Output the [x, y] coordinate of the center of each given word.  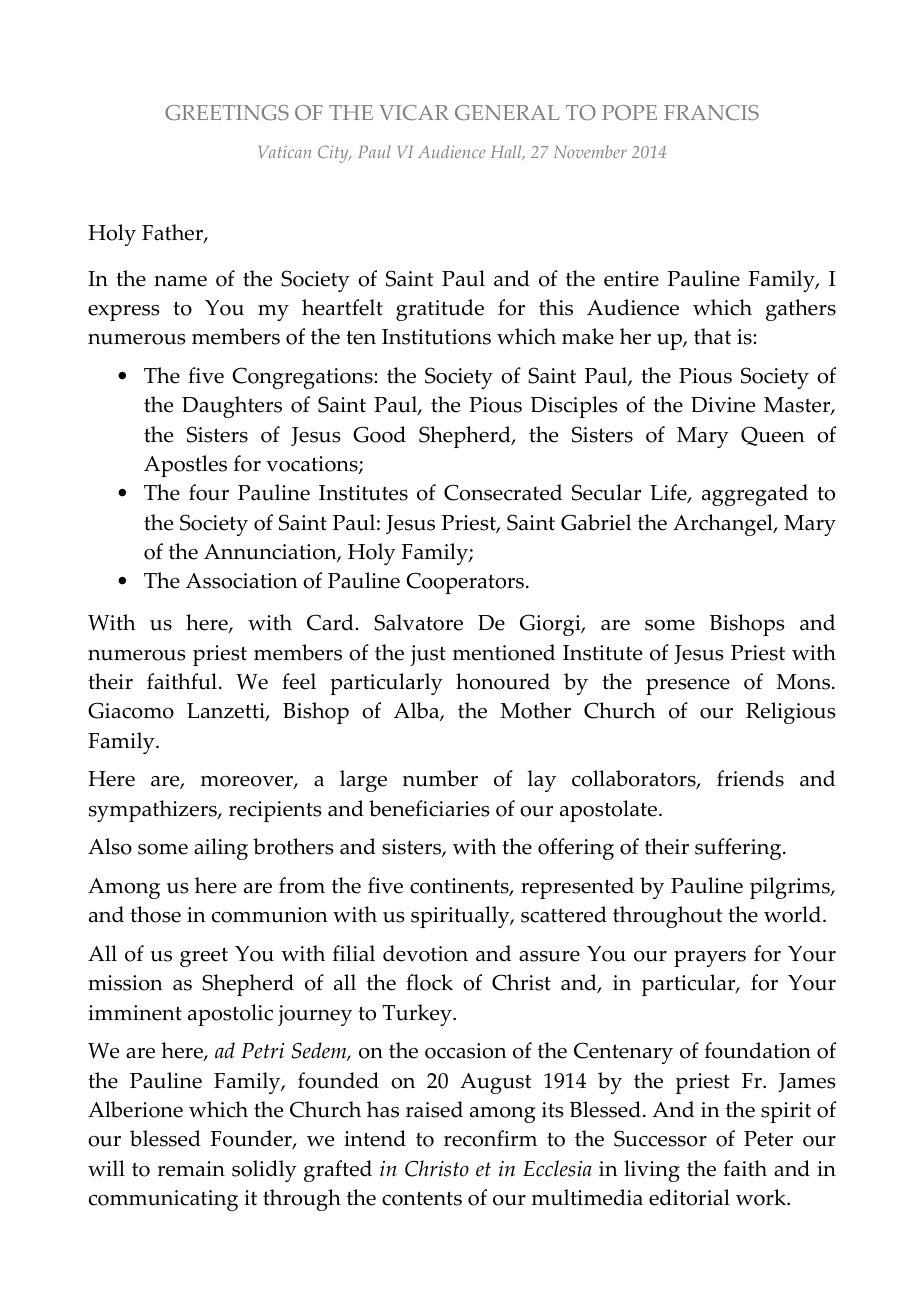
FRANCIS [711, 112]
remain [191, 1169]
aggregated [755, 495]
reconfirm [490, 1138]
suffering [739, 849]
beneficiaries [429, 808]
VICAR [414, 112]
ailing [221, 849]
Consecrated [503, 492]
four [209, 492]
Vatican [285, 151]
